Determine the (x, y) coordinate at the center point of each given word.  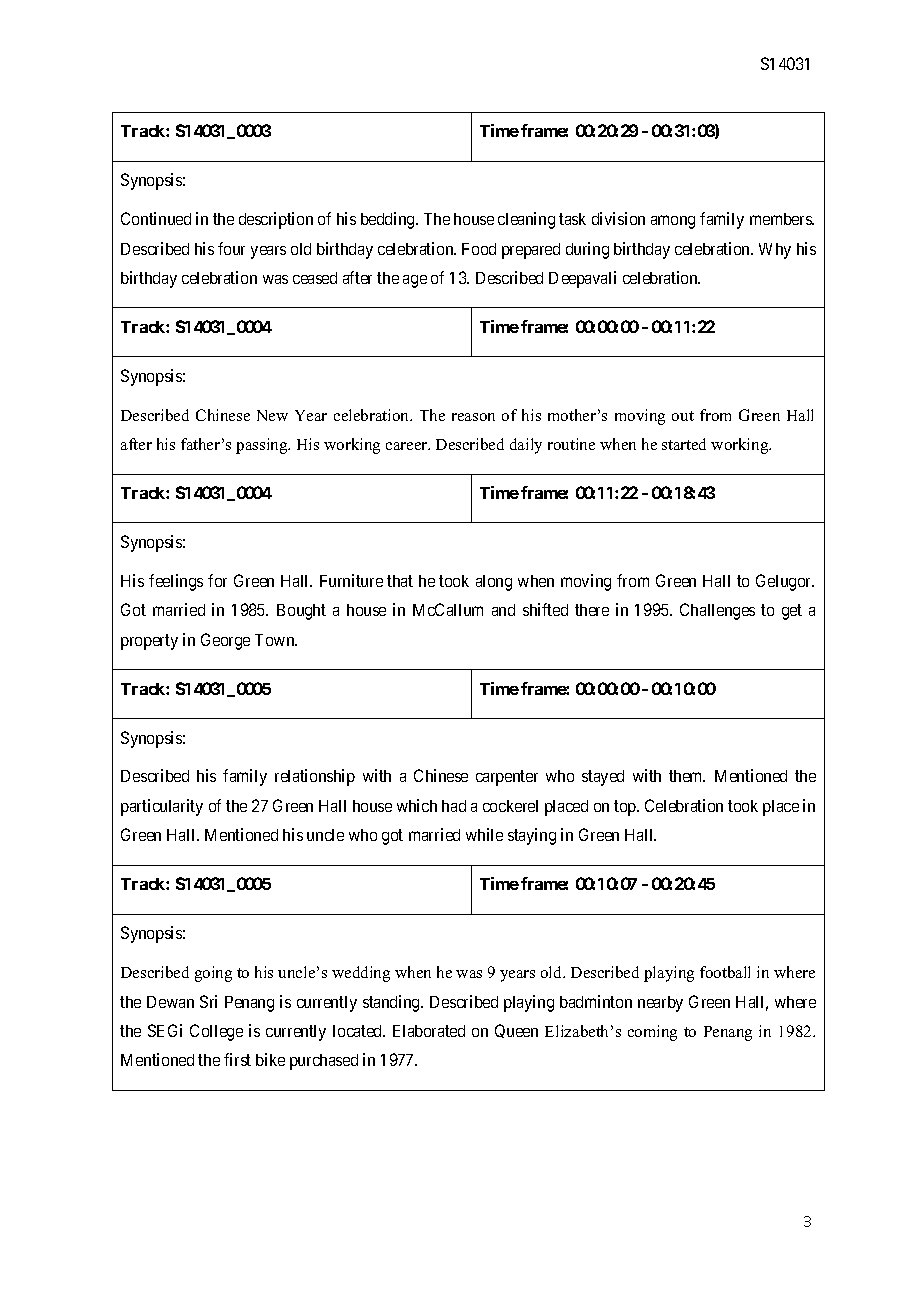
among (673, 222)
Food (479, 249)
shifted (545, 609)
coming (652, 1033)
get (792, 612)
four (231, 248)
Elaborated (429, 1031)
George (225, 641)
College (216, 1032)
